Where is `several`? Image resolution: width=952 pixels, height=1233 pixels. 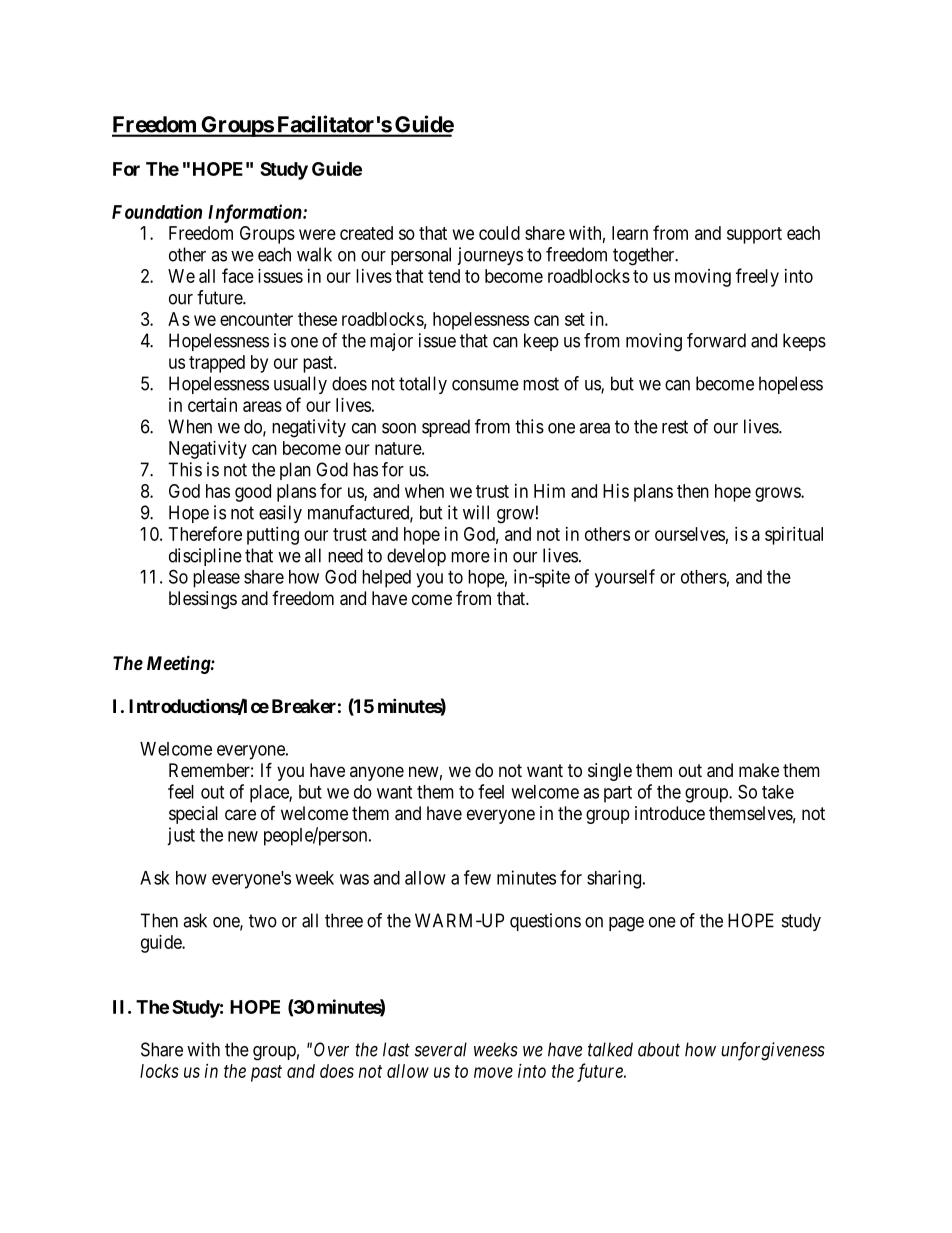 several is located at coordinates (441, 1049).
